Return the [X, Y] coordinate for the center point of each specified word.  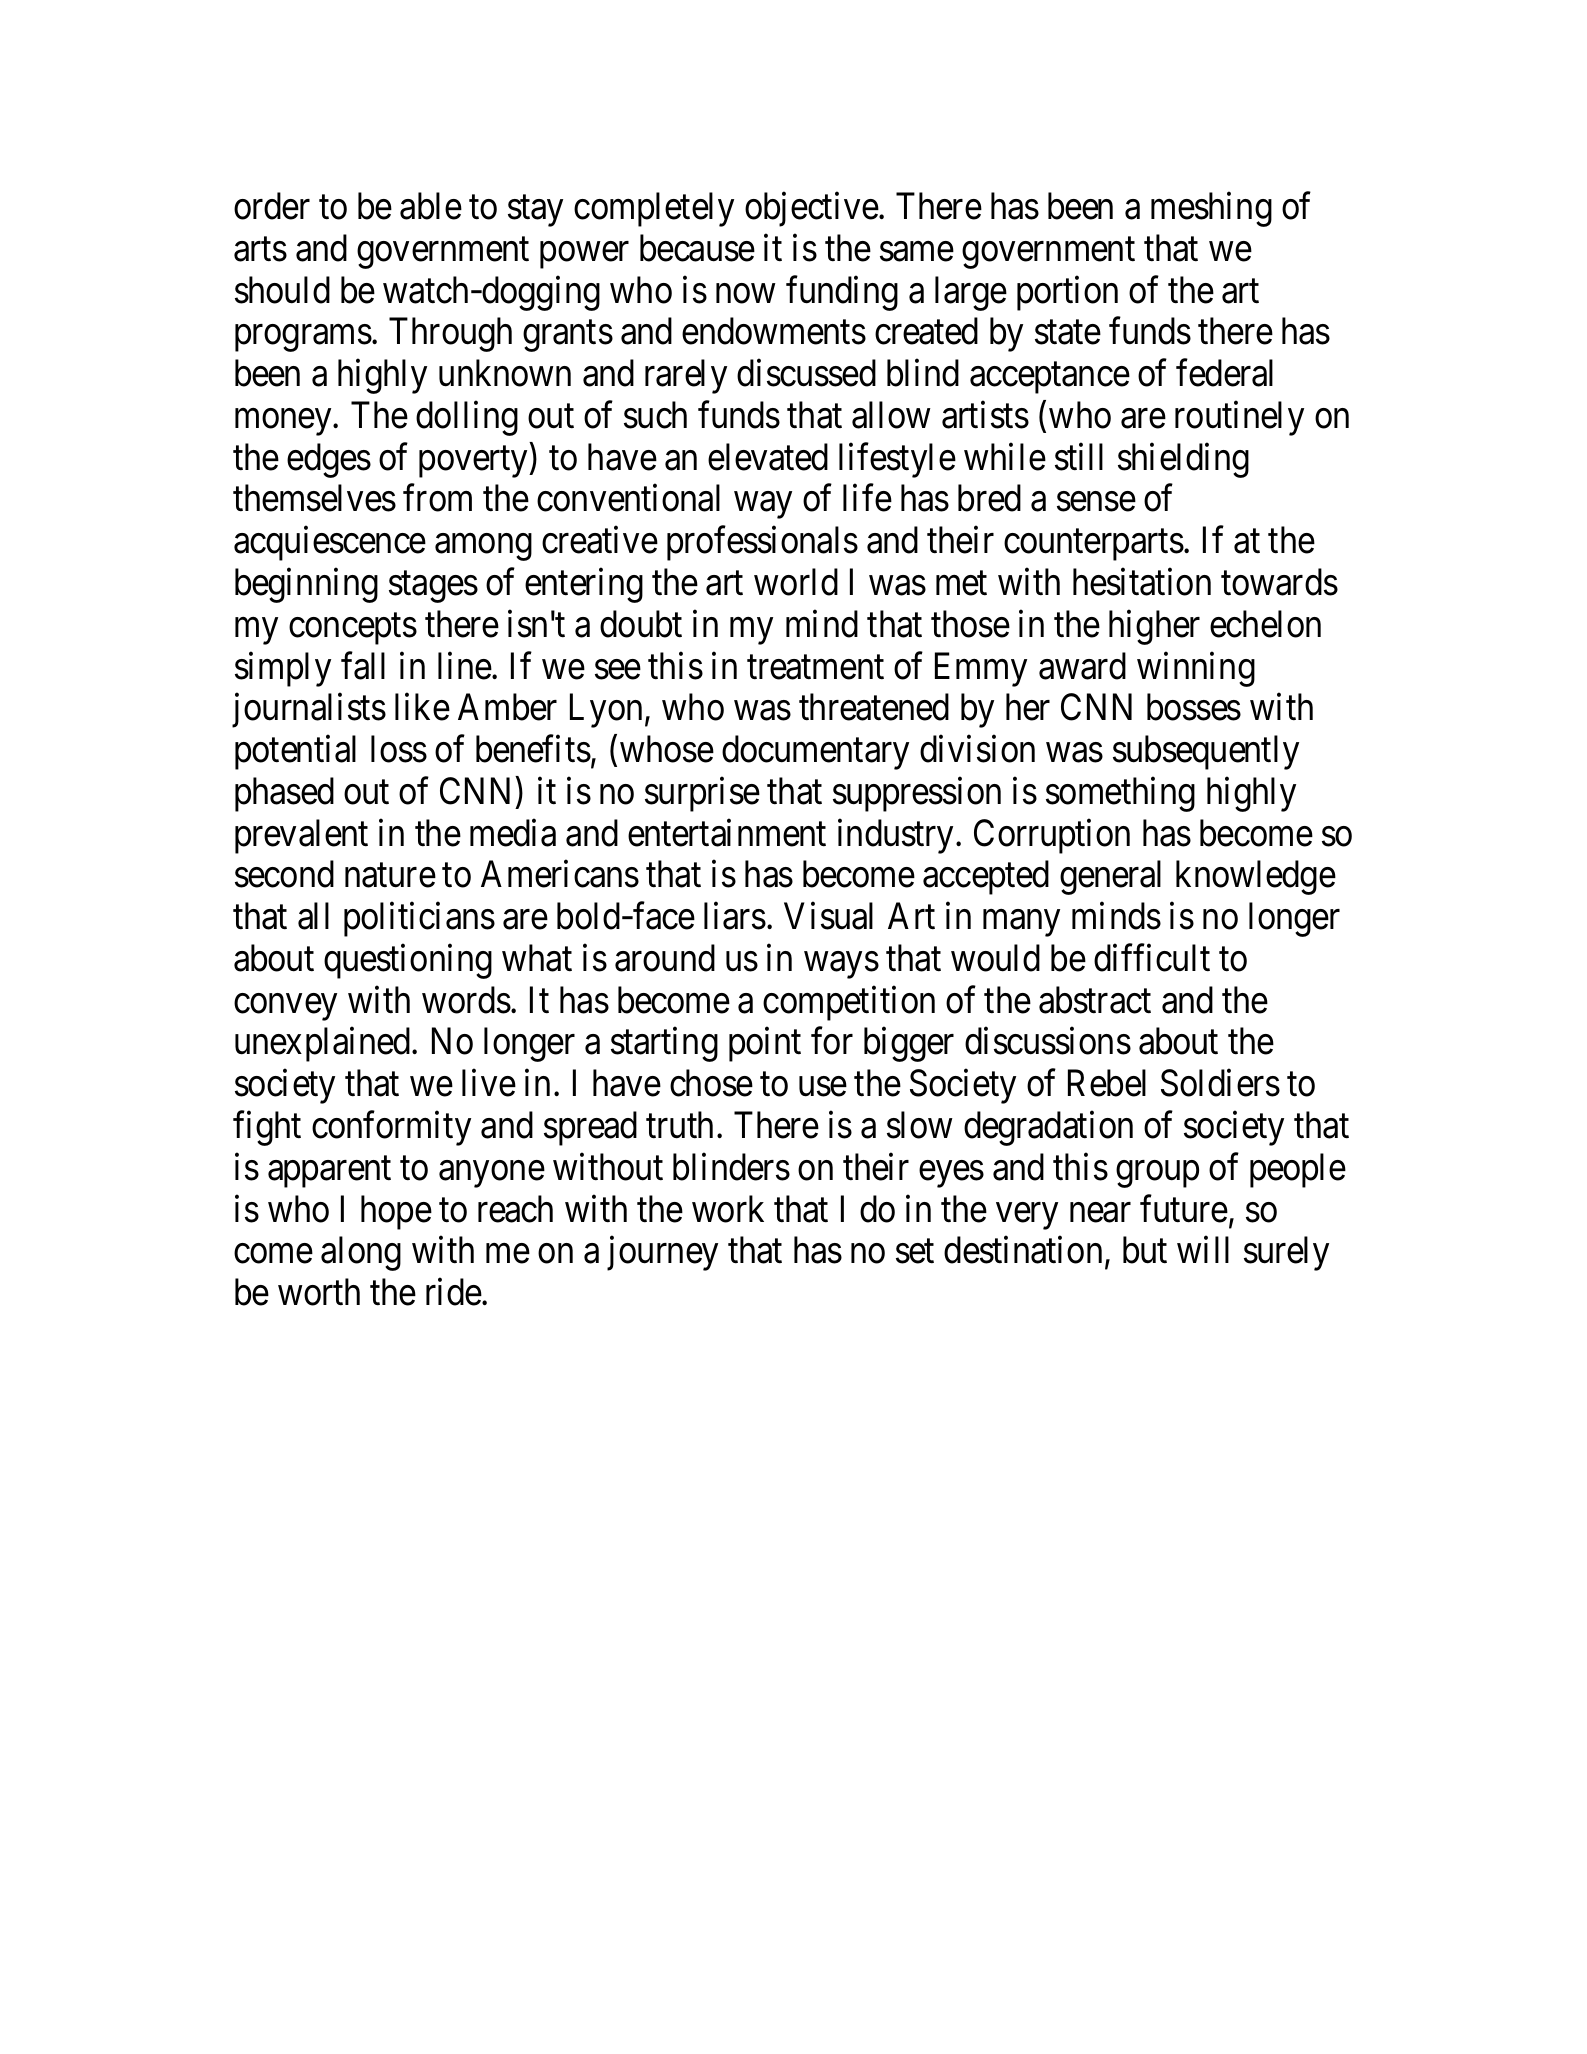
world [796, 582]
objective [812, 209]
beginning [306, 585]
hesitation [1142, 582]
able [431, 206]
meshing [1211, 209]
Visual [828, 916]
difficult [1152, 958]
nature [390, 876]
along [361, 1253]
